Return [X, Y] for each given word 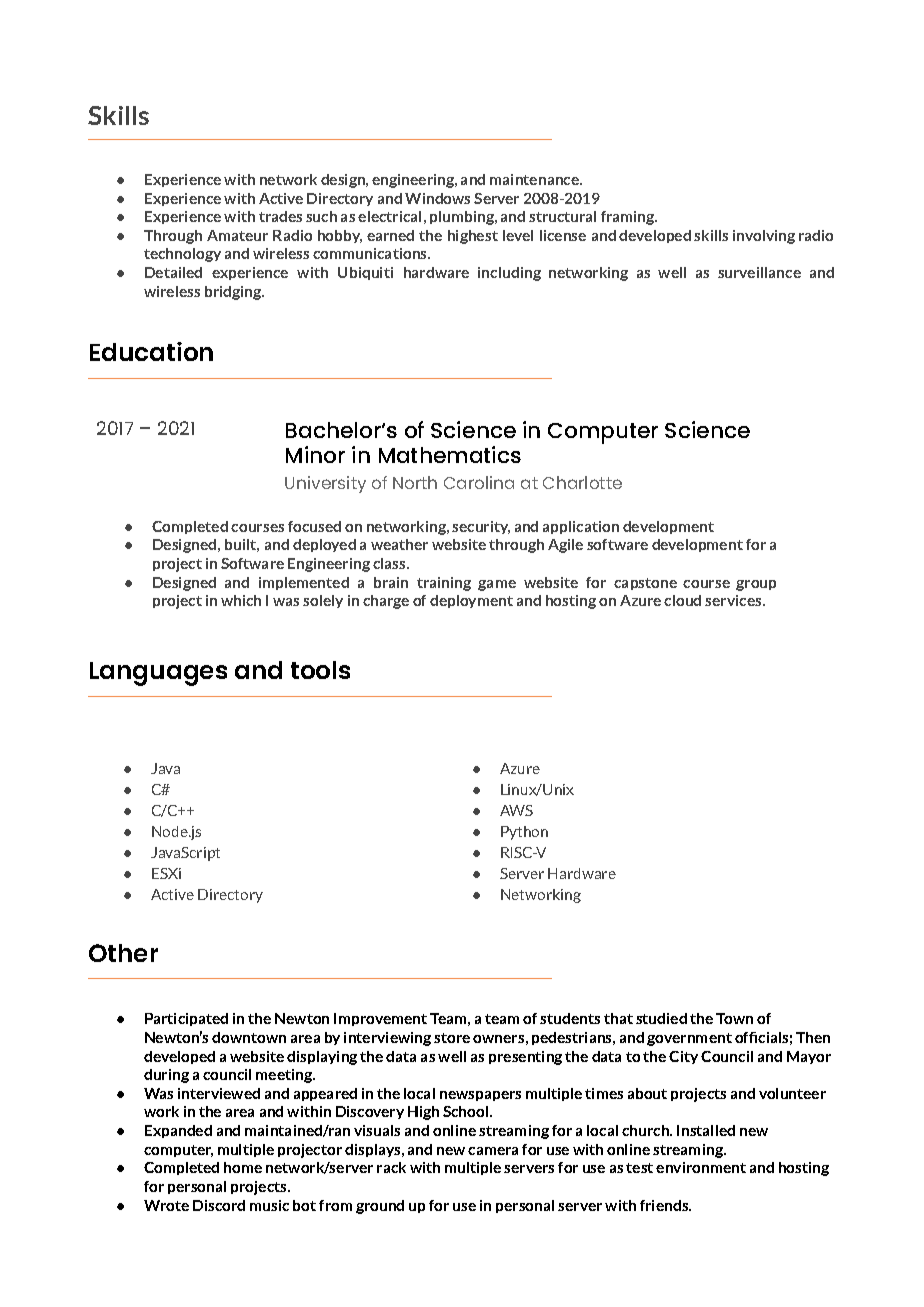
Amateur [237, 235]
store [452, 1038]
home [243, 1167]
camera [493, 1151]
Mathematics [450, 454]
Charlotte [582, 482]
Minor [315, 454]
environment [701, 1167]
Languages [158, 674]
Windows [437, 198]
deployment [471, 601]
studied [661, 1018]
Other [123, 953]
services [734, 600]
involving [764, 237]
